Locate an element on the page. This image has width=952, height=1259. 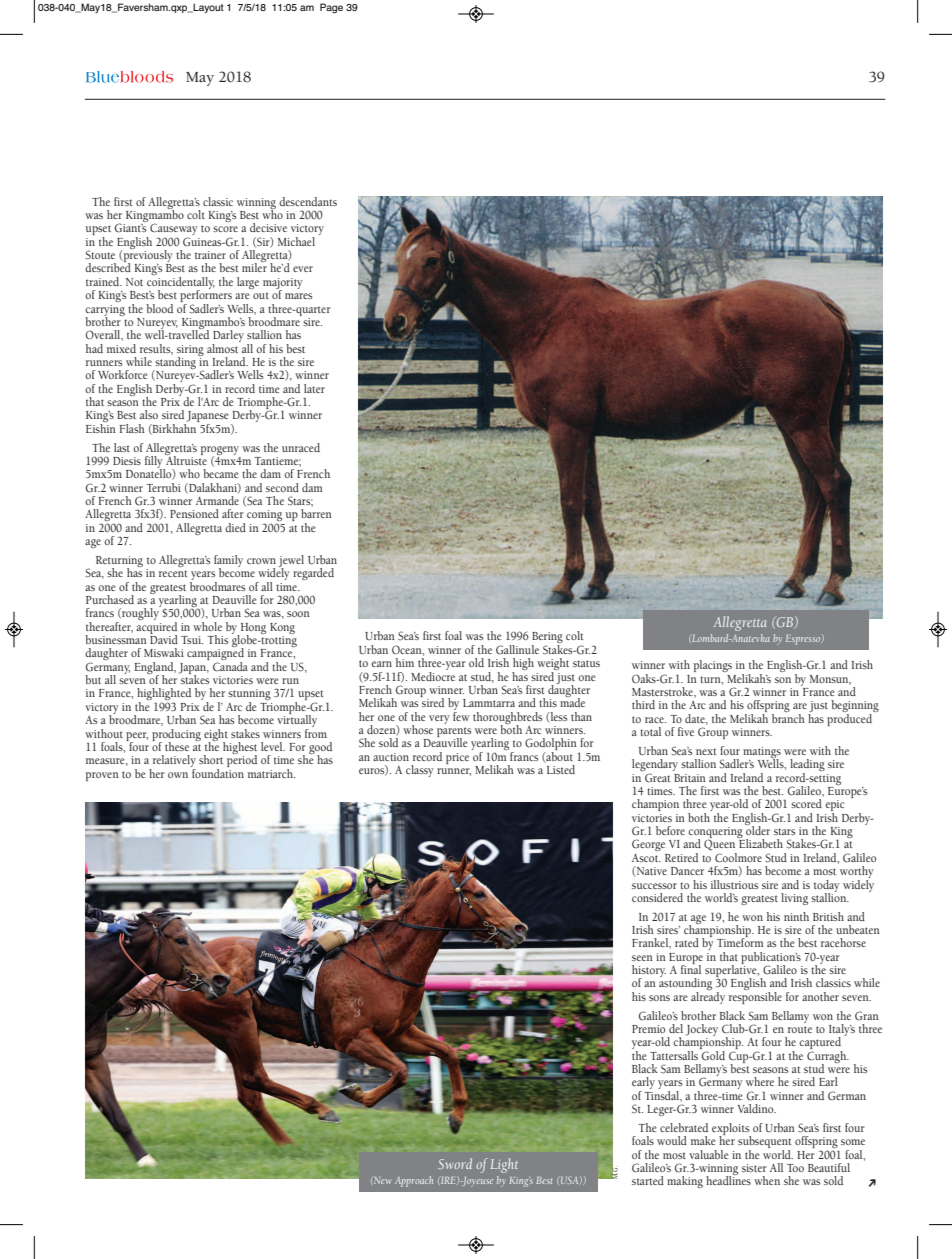
started is located at coordinates (648, 1180).
